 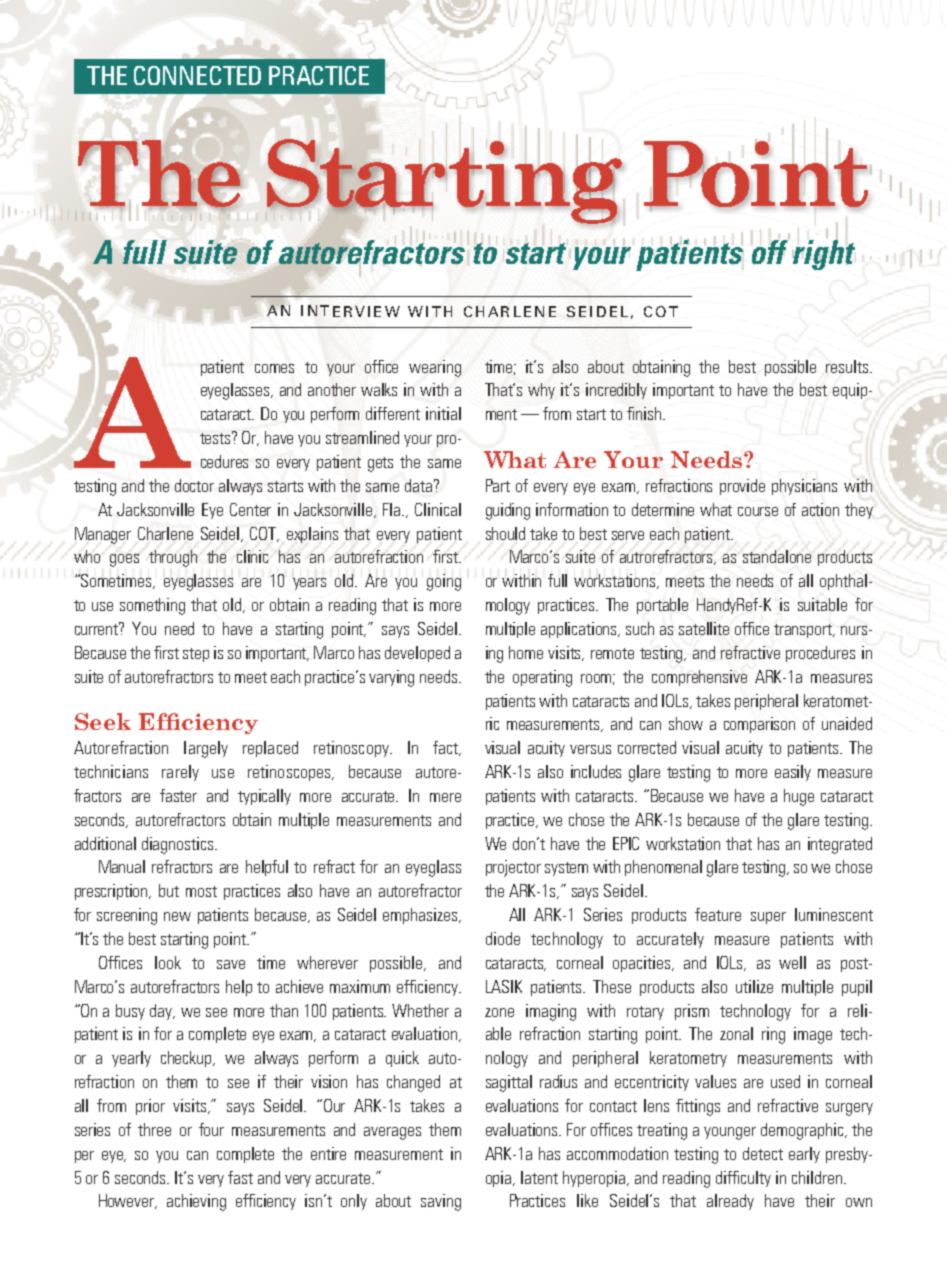 I want to click on INTERVIEW, so click(x=350, y=311).
